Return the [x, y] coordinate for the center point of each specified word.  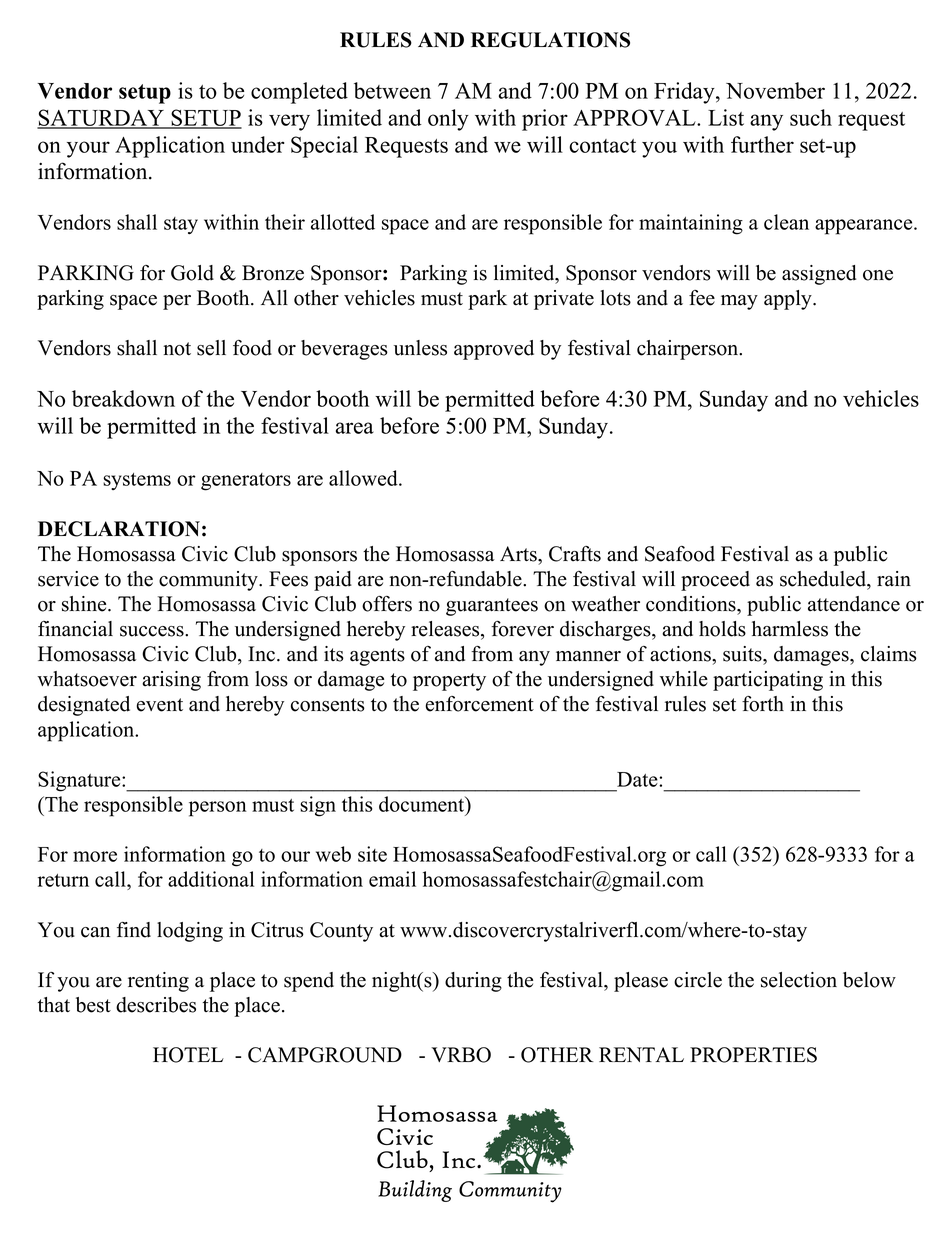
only [448, 120]
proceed [715, 581]
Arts [519, 554]
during [473, 982]
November [775, 90]
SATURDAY [101, 118]
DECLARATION [119, 529]
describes [156, 1005]
